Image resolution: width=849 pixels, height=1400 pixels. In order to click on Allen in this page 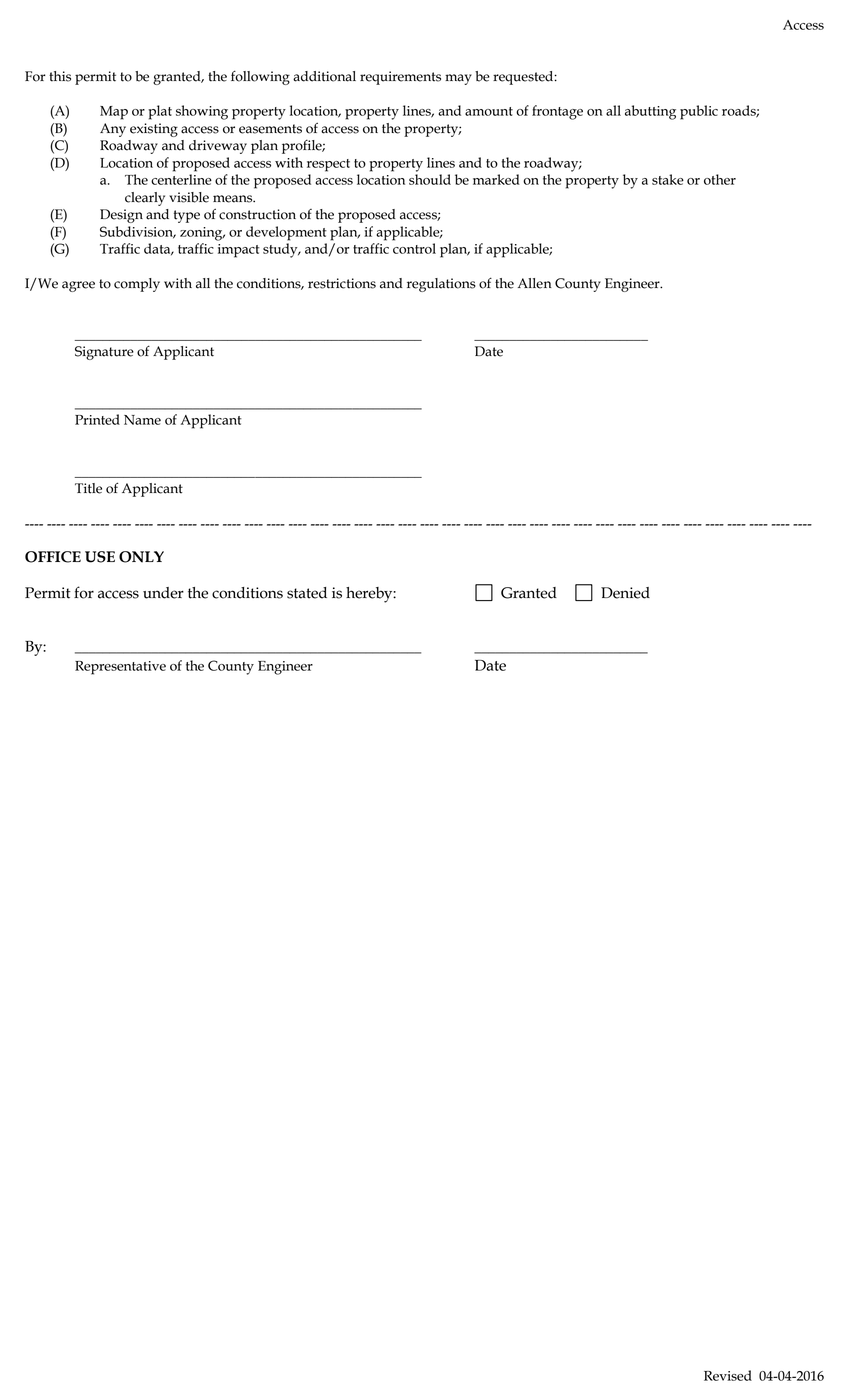, I will do `click(535, 283)`.
